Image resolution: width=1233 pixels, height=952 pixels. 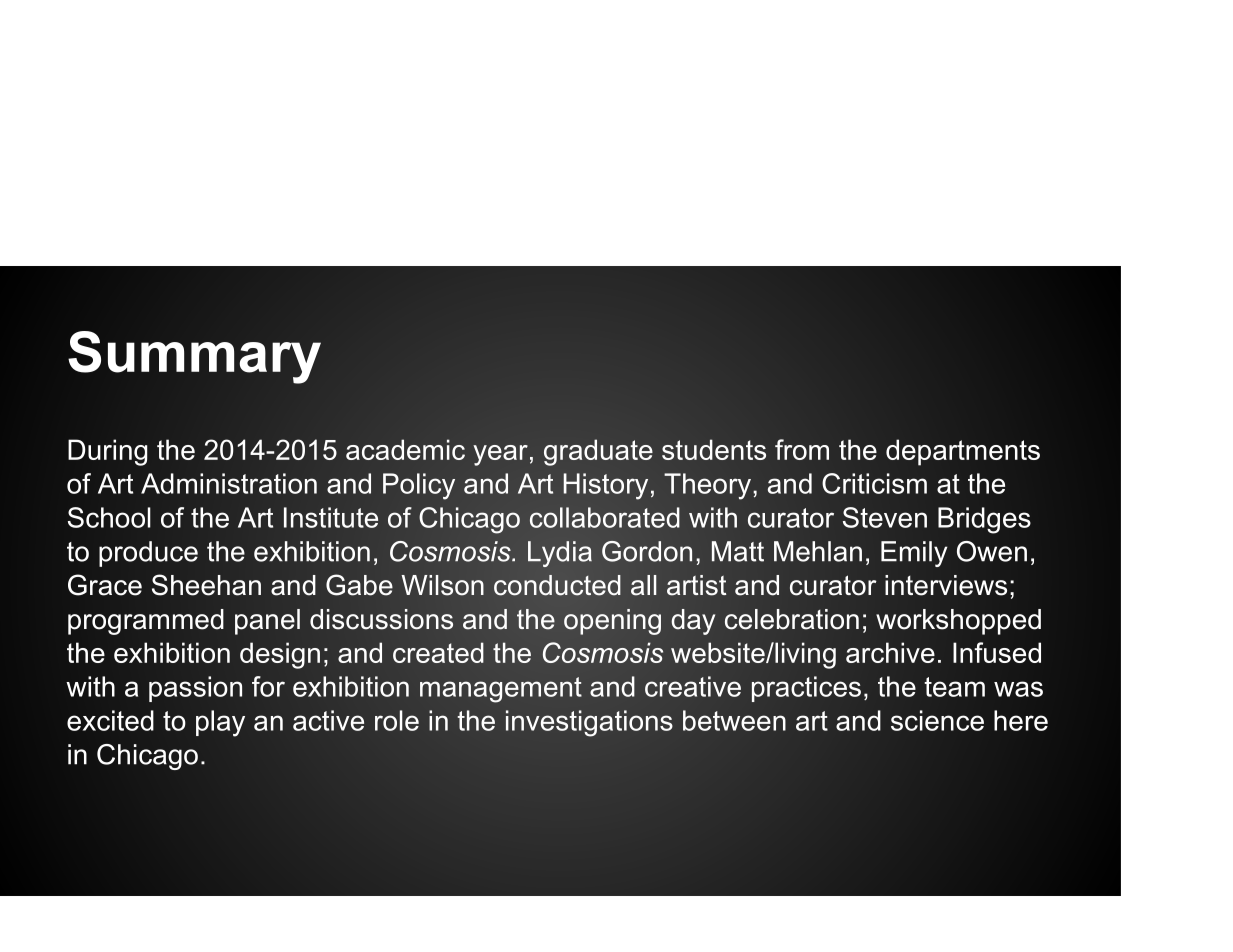 I want to click on investigations, so click(x=589, y=723).
